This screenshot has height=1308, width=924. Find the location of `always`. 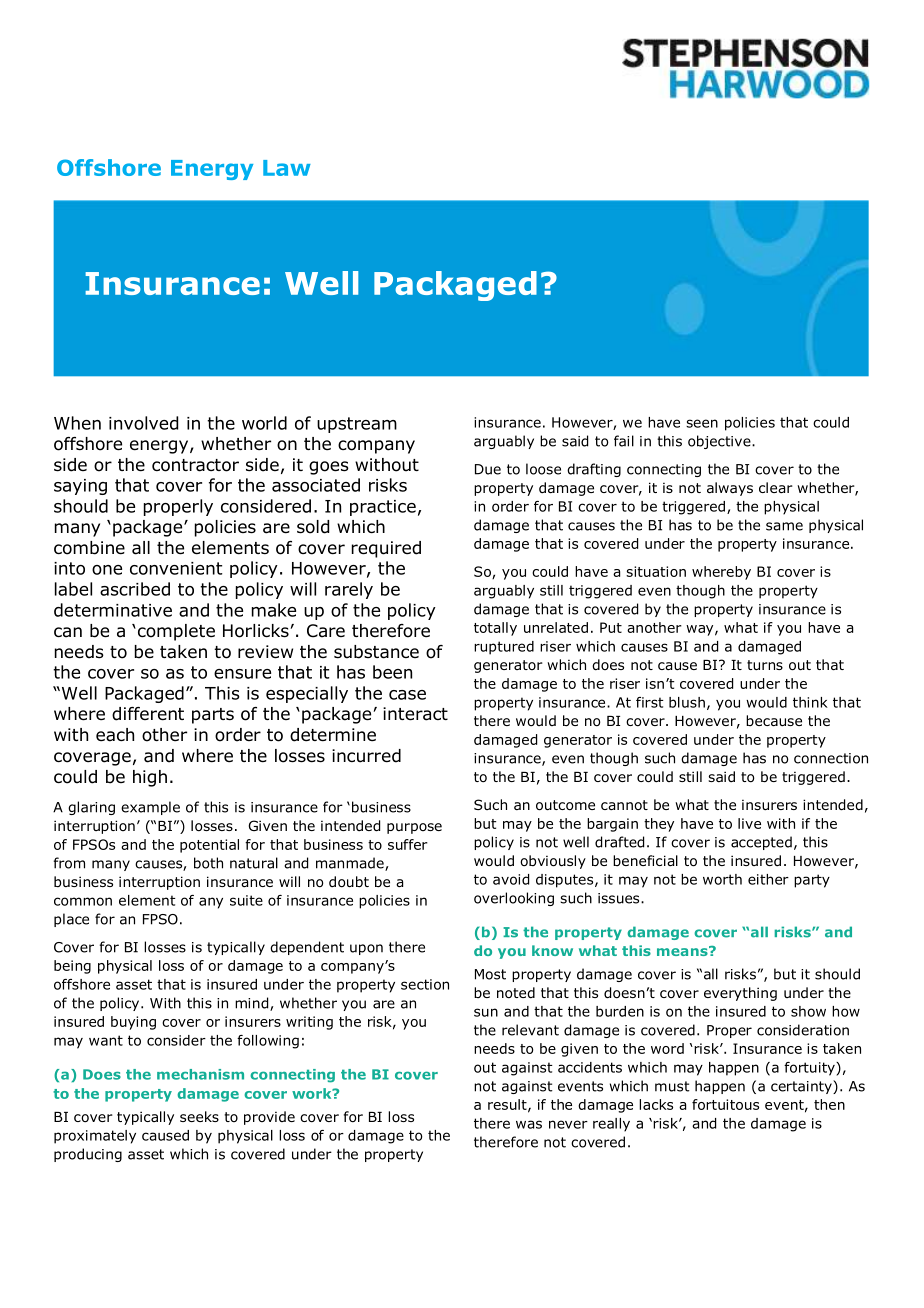

always is located at coordinates (730, 489).
